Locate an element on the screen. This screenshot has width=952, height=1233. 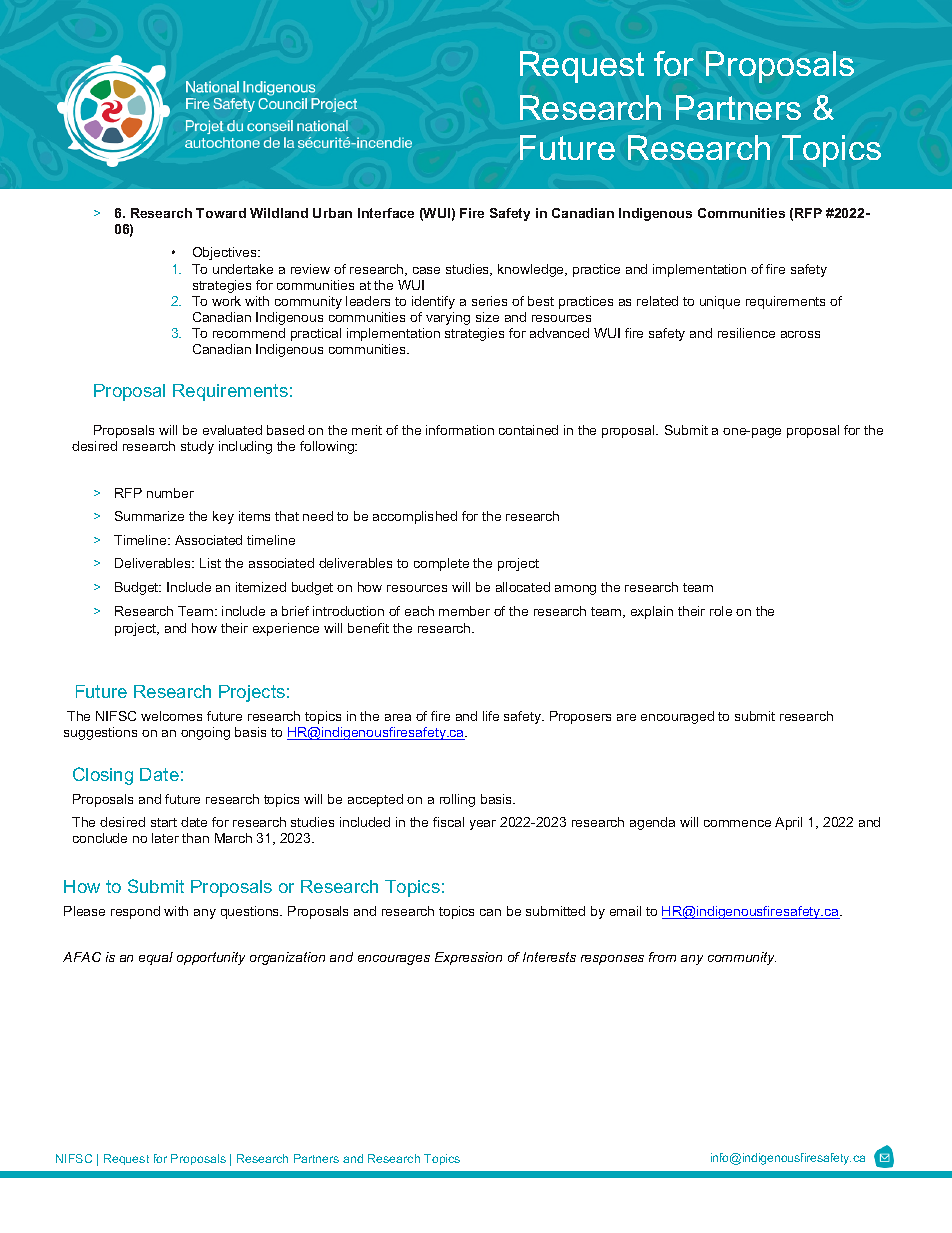
role is located at coordinates (721, 611).
